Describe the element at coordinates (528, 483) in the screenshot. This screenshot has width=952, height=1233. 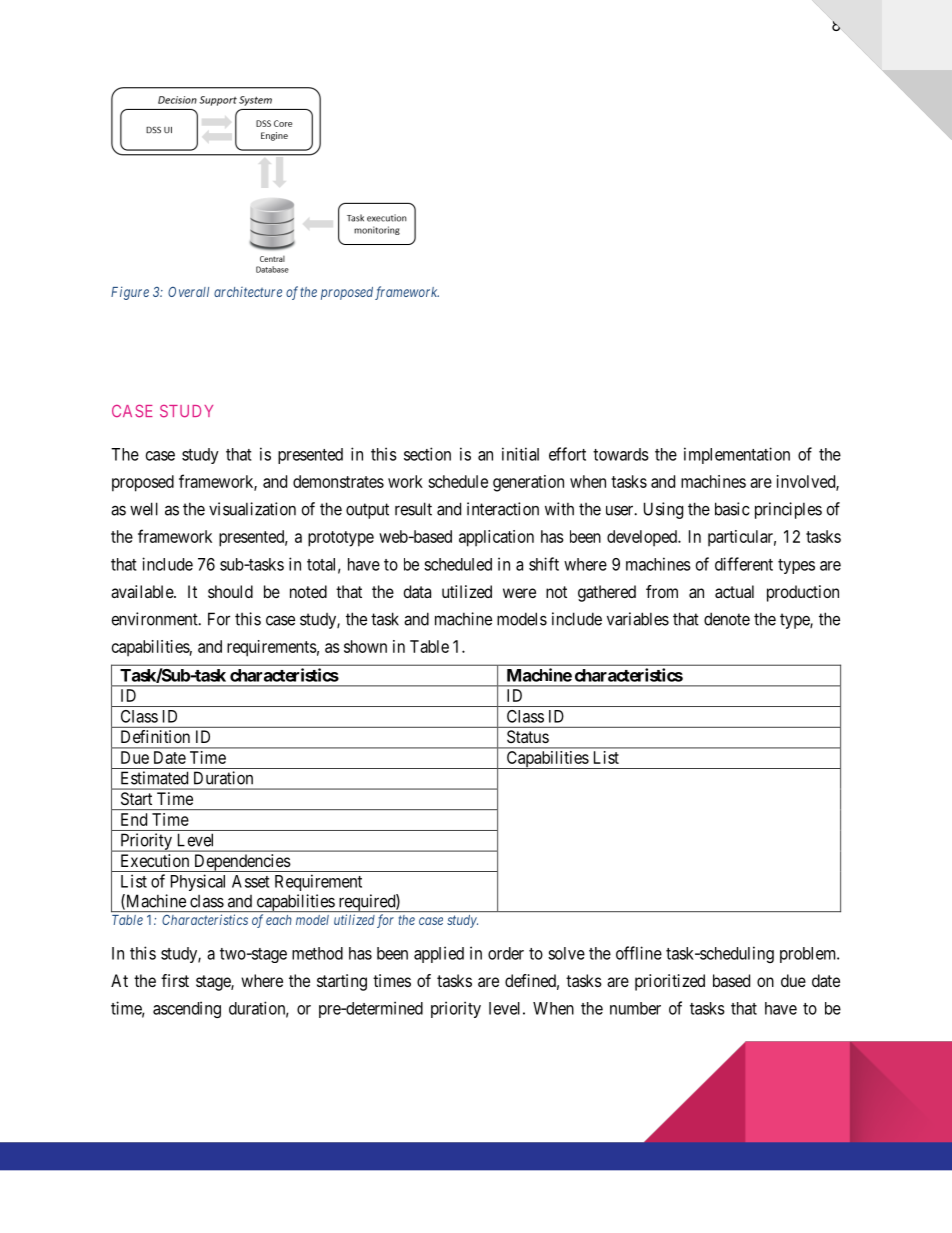
I see `generation` at that location.
